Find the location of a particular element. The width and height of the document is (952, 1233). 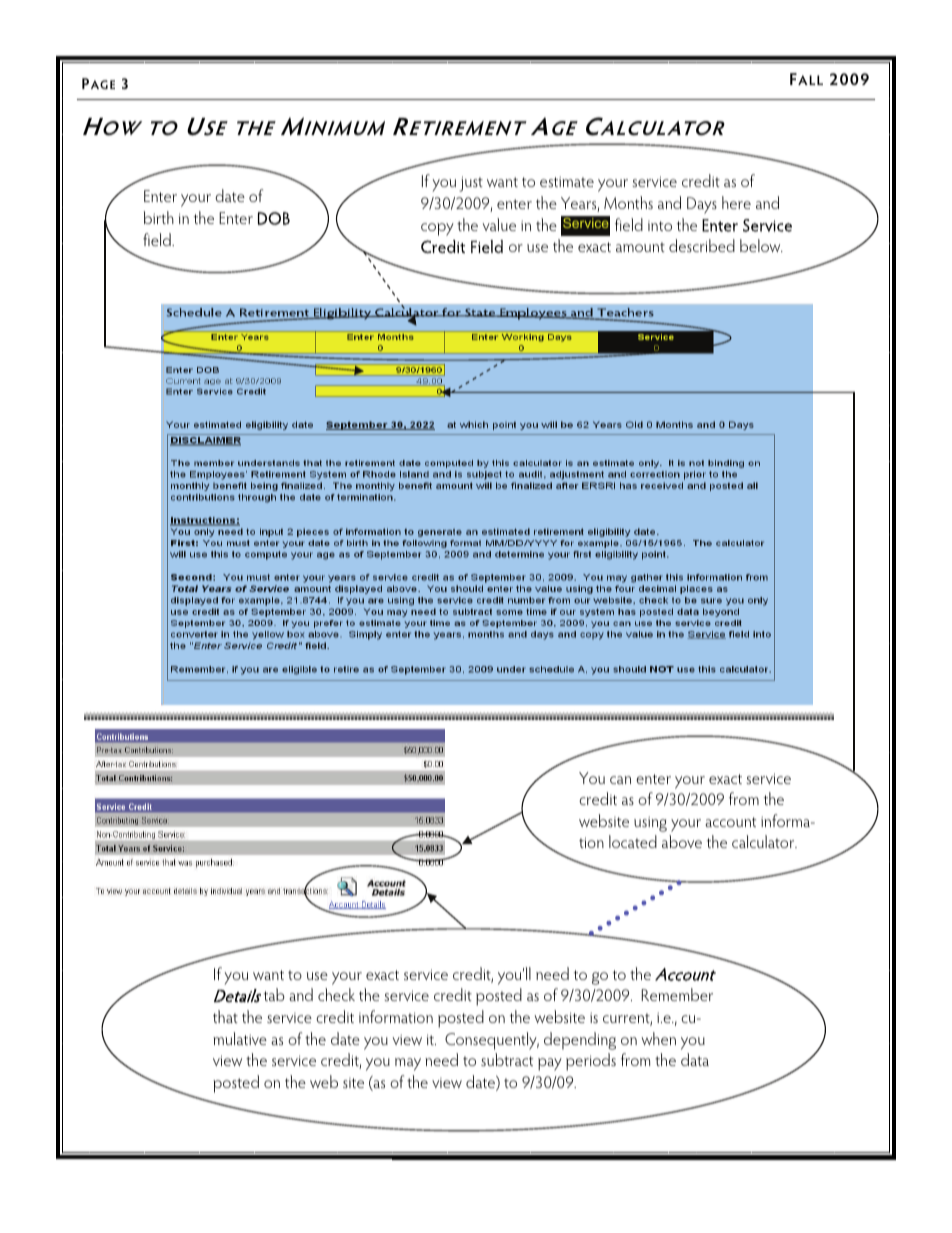

described is located at coordinates (702, 245).
